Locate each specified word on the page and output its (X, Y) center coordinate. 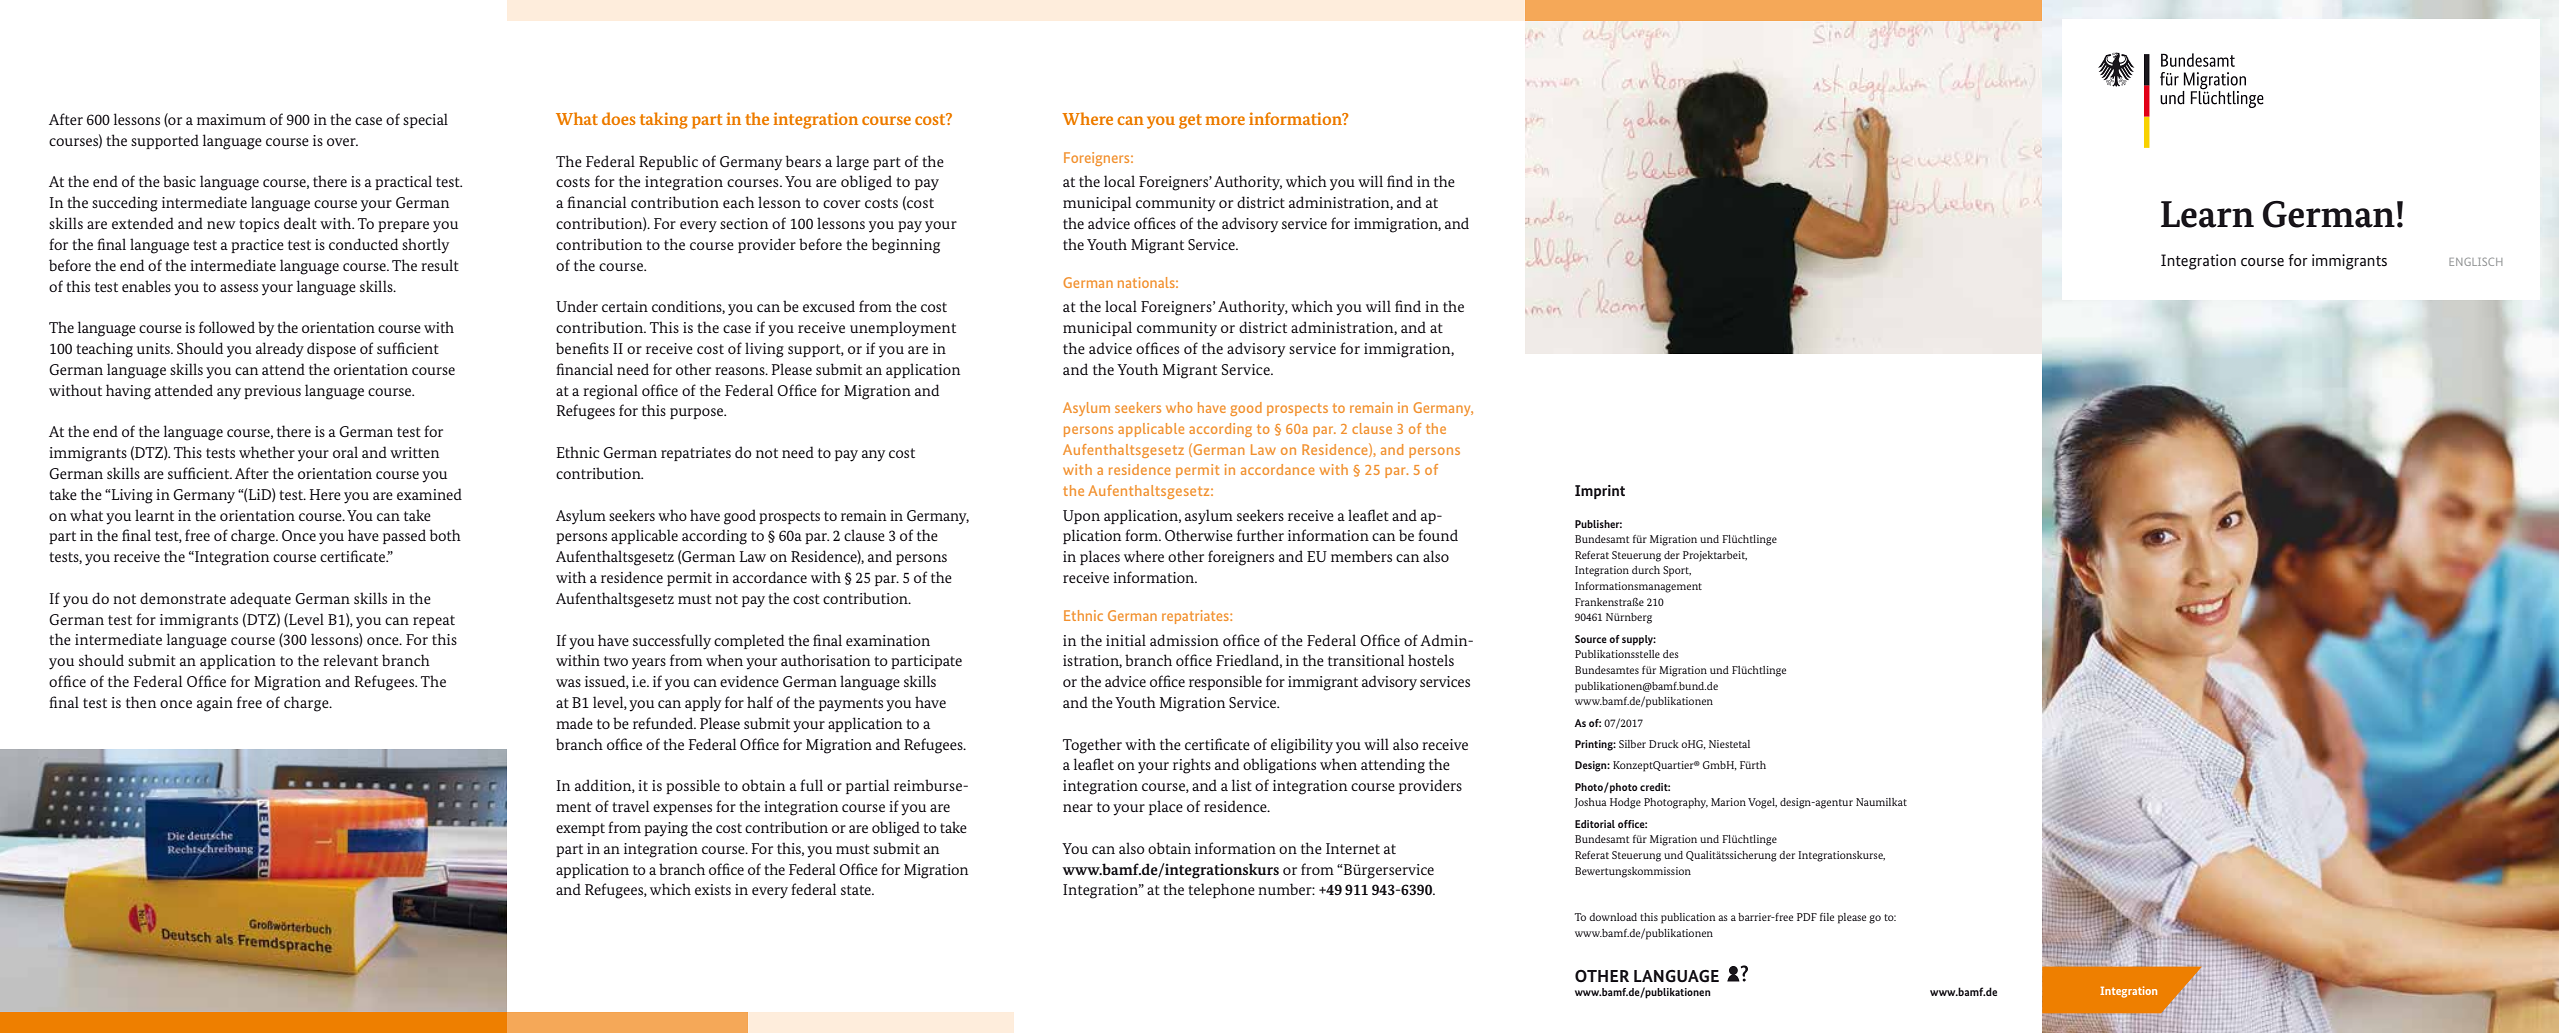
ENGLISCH (2475, 261)
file (1827, 917)
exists (713, 889)
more (1225, 120)
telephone (1221, 890)
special (425, 120)
